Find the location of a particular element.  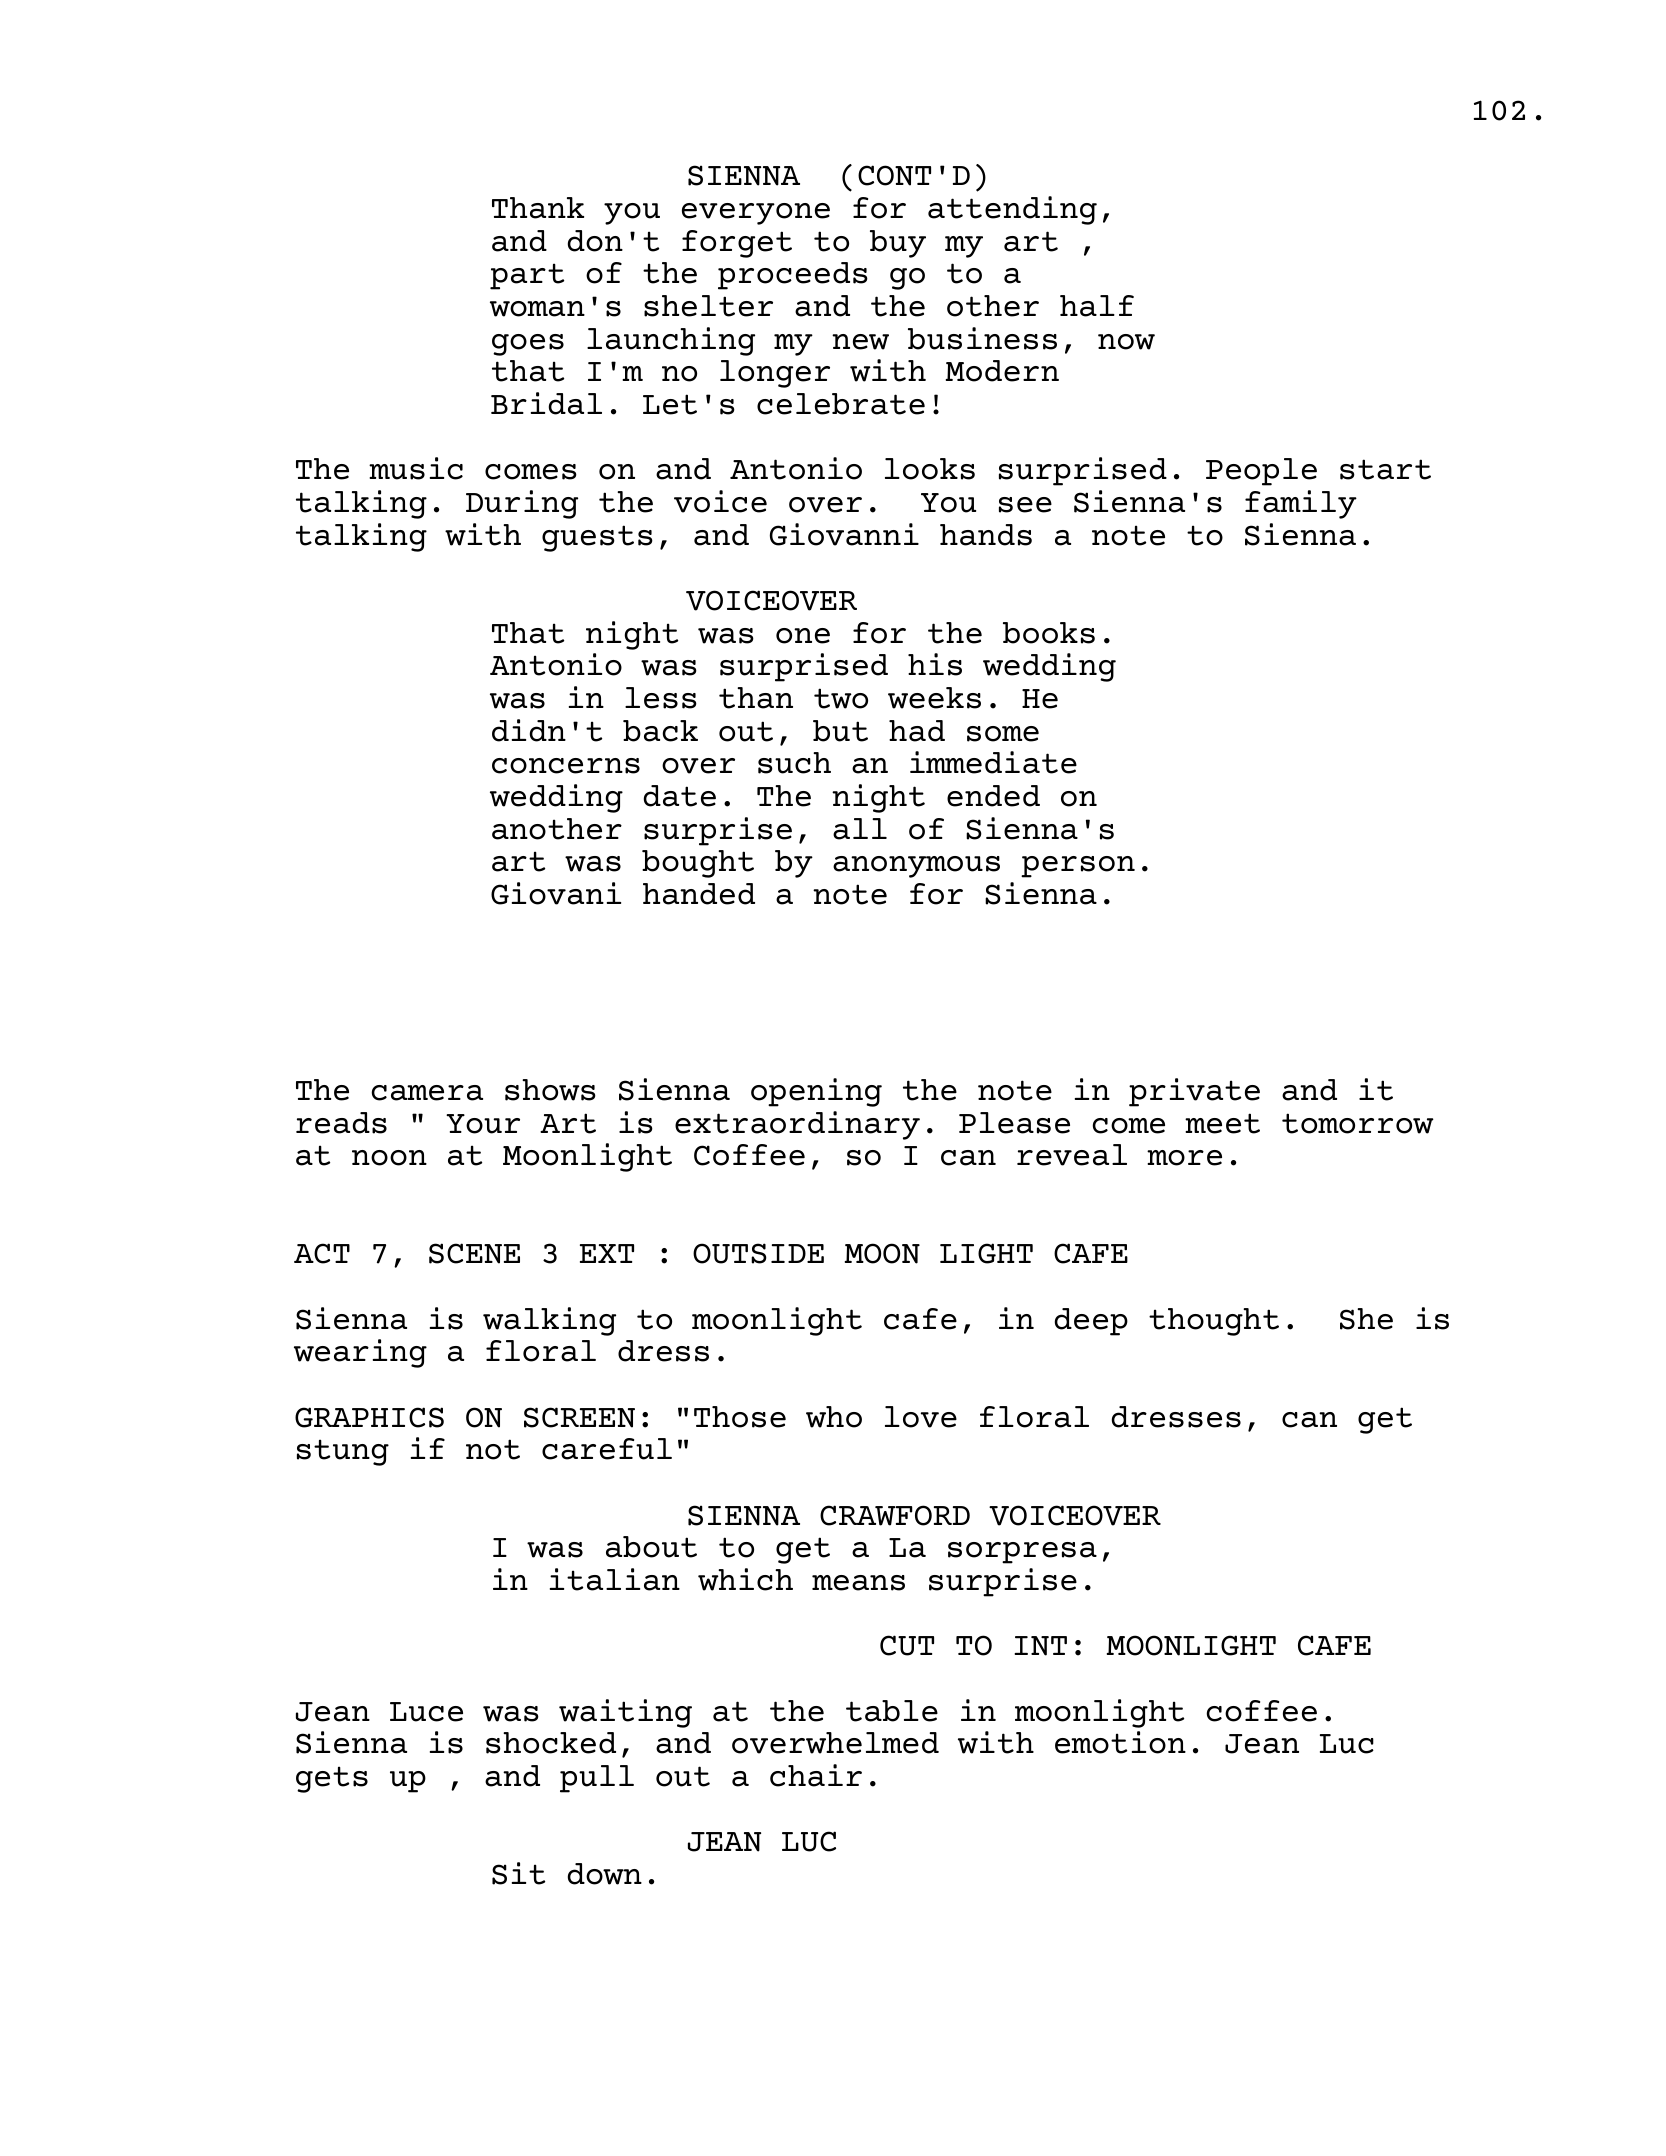

part is located at coordinates (527, 276).
